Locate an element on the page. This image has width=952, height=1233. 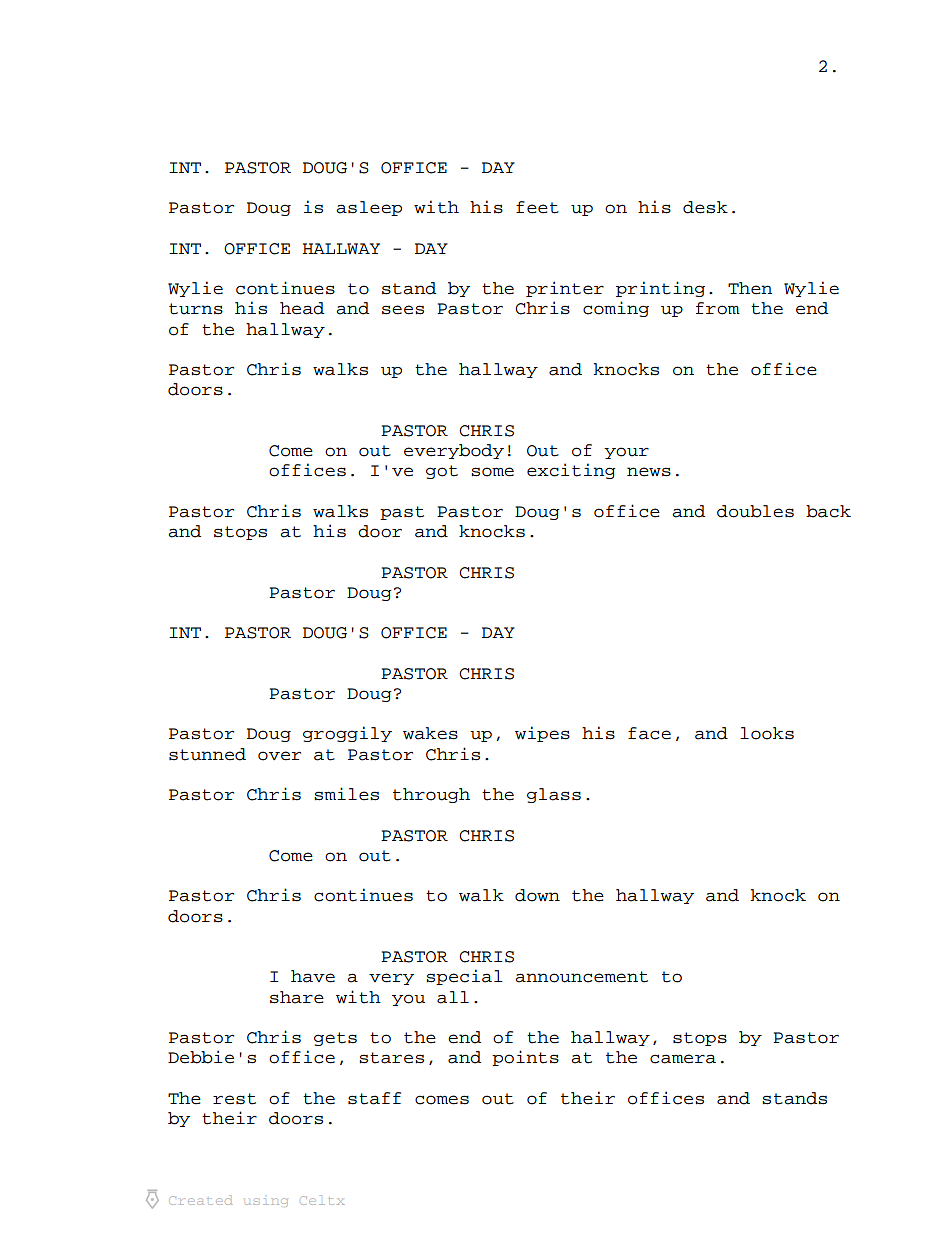
points is located at coordinates (525, 1058).
